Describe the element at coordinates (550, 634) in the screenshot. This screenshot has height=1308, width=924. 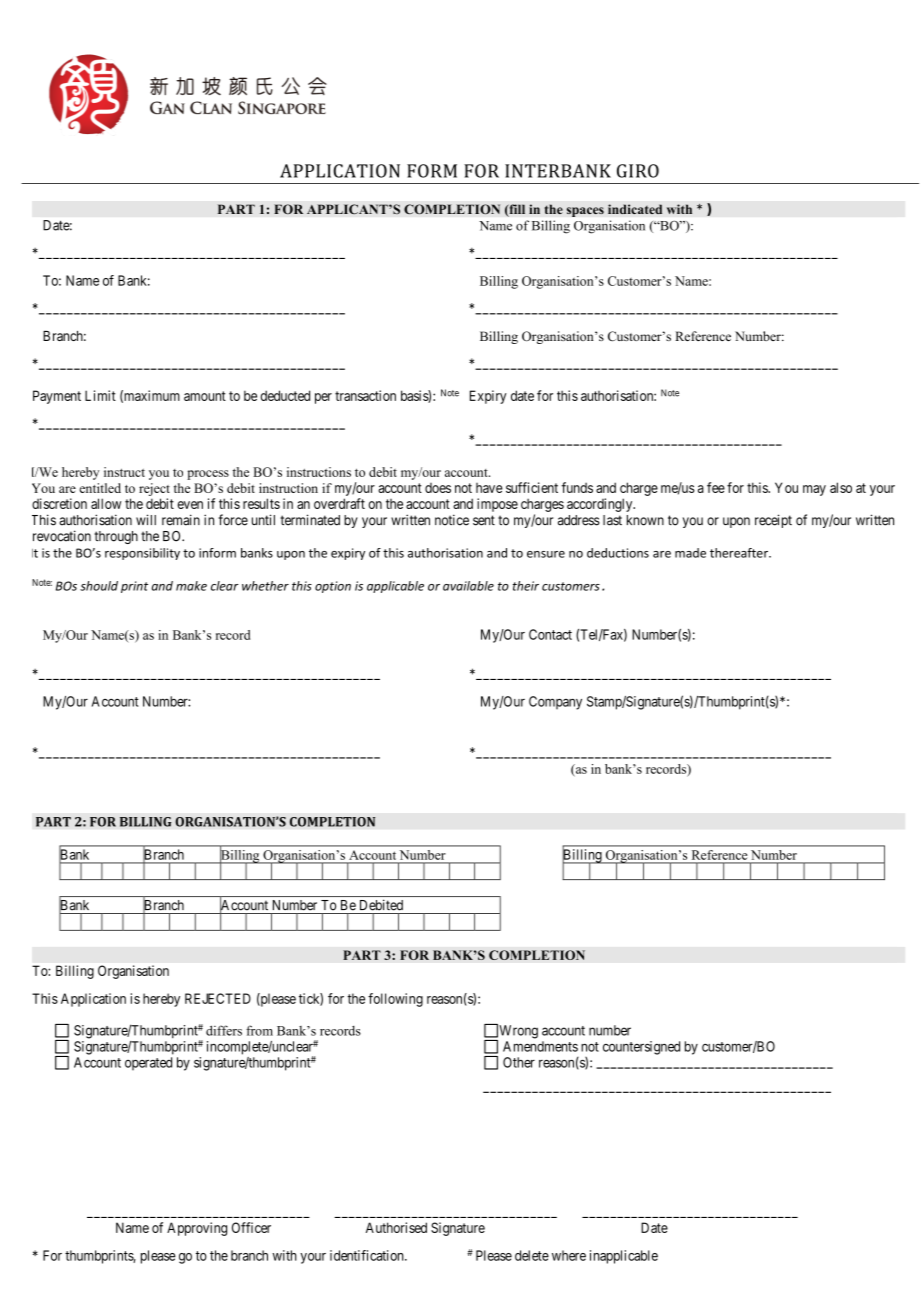
I see `Contact` at that location.
